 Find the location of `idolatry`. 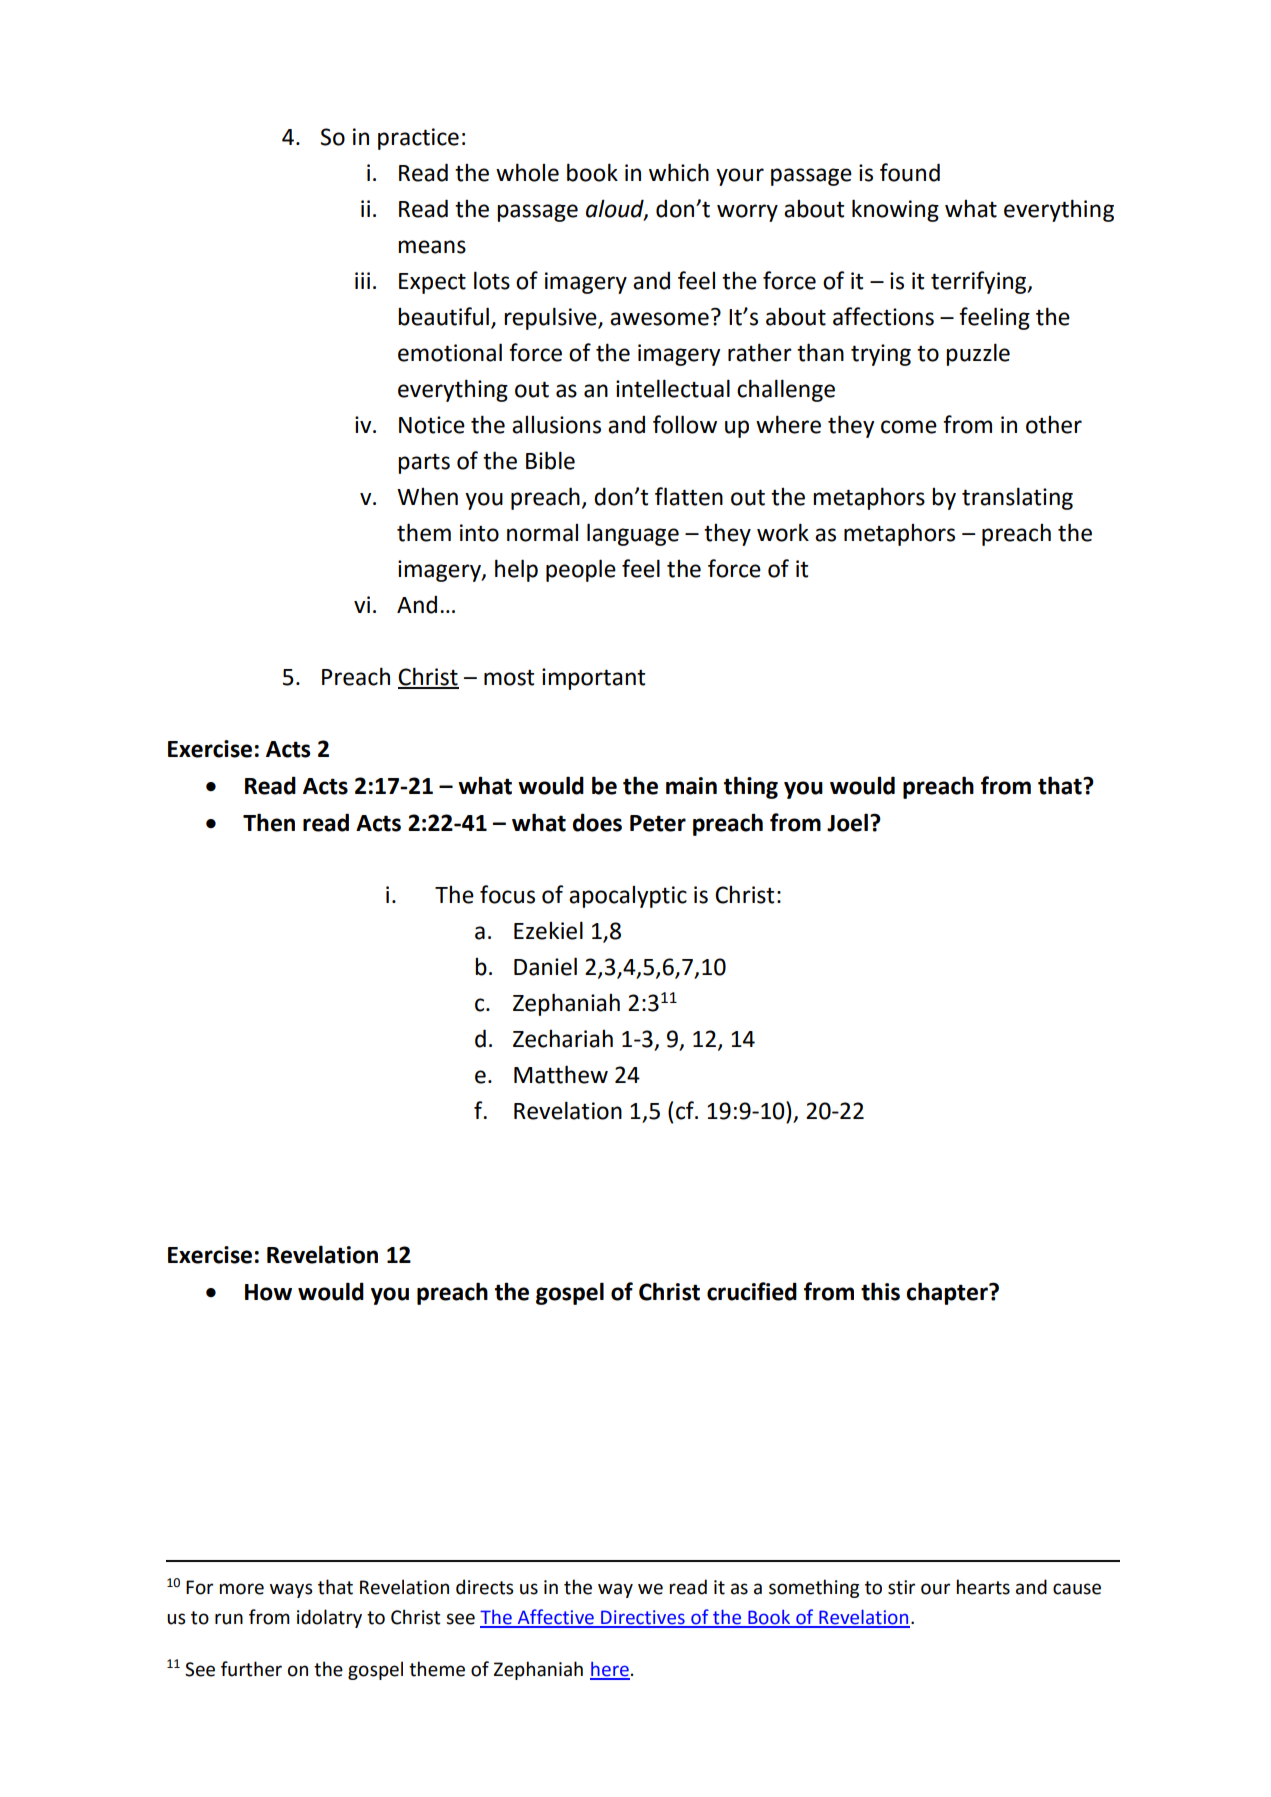

idolatry is located at coordinates (329, 1618).
